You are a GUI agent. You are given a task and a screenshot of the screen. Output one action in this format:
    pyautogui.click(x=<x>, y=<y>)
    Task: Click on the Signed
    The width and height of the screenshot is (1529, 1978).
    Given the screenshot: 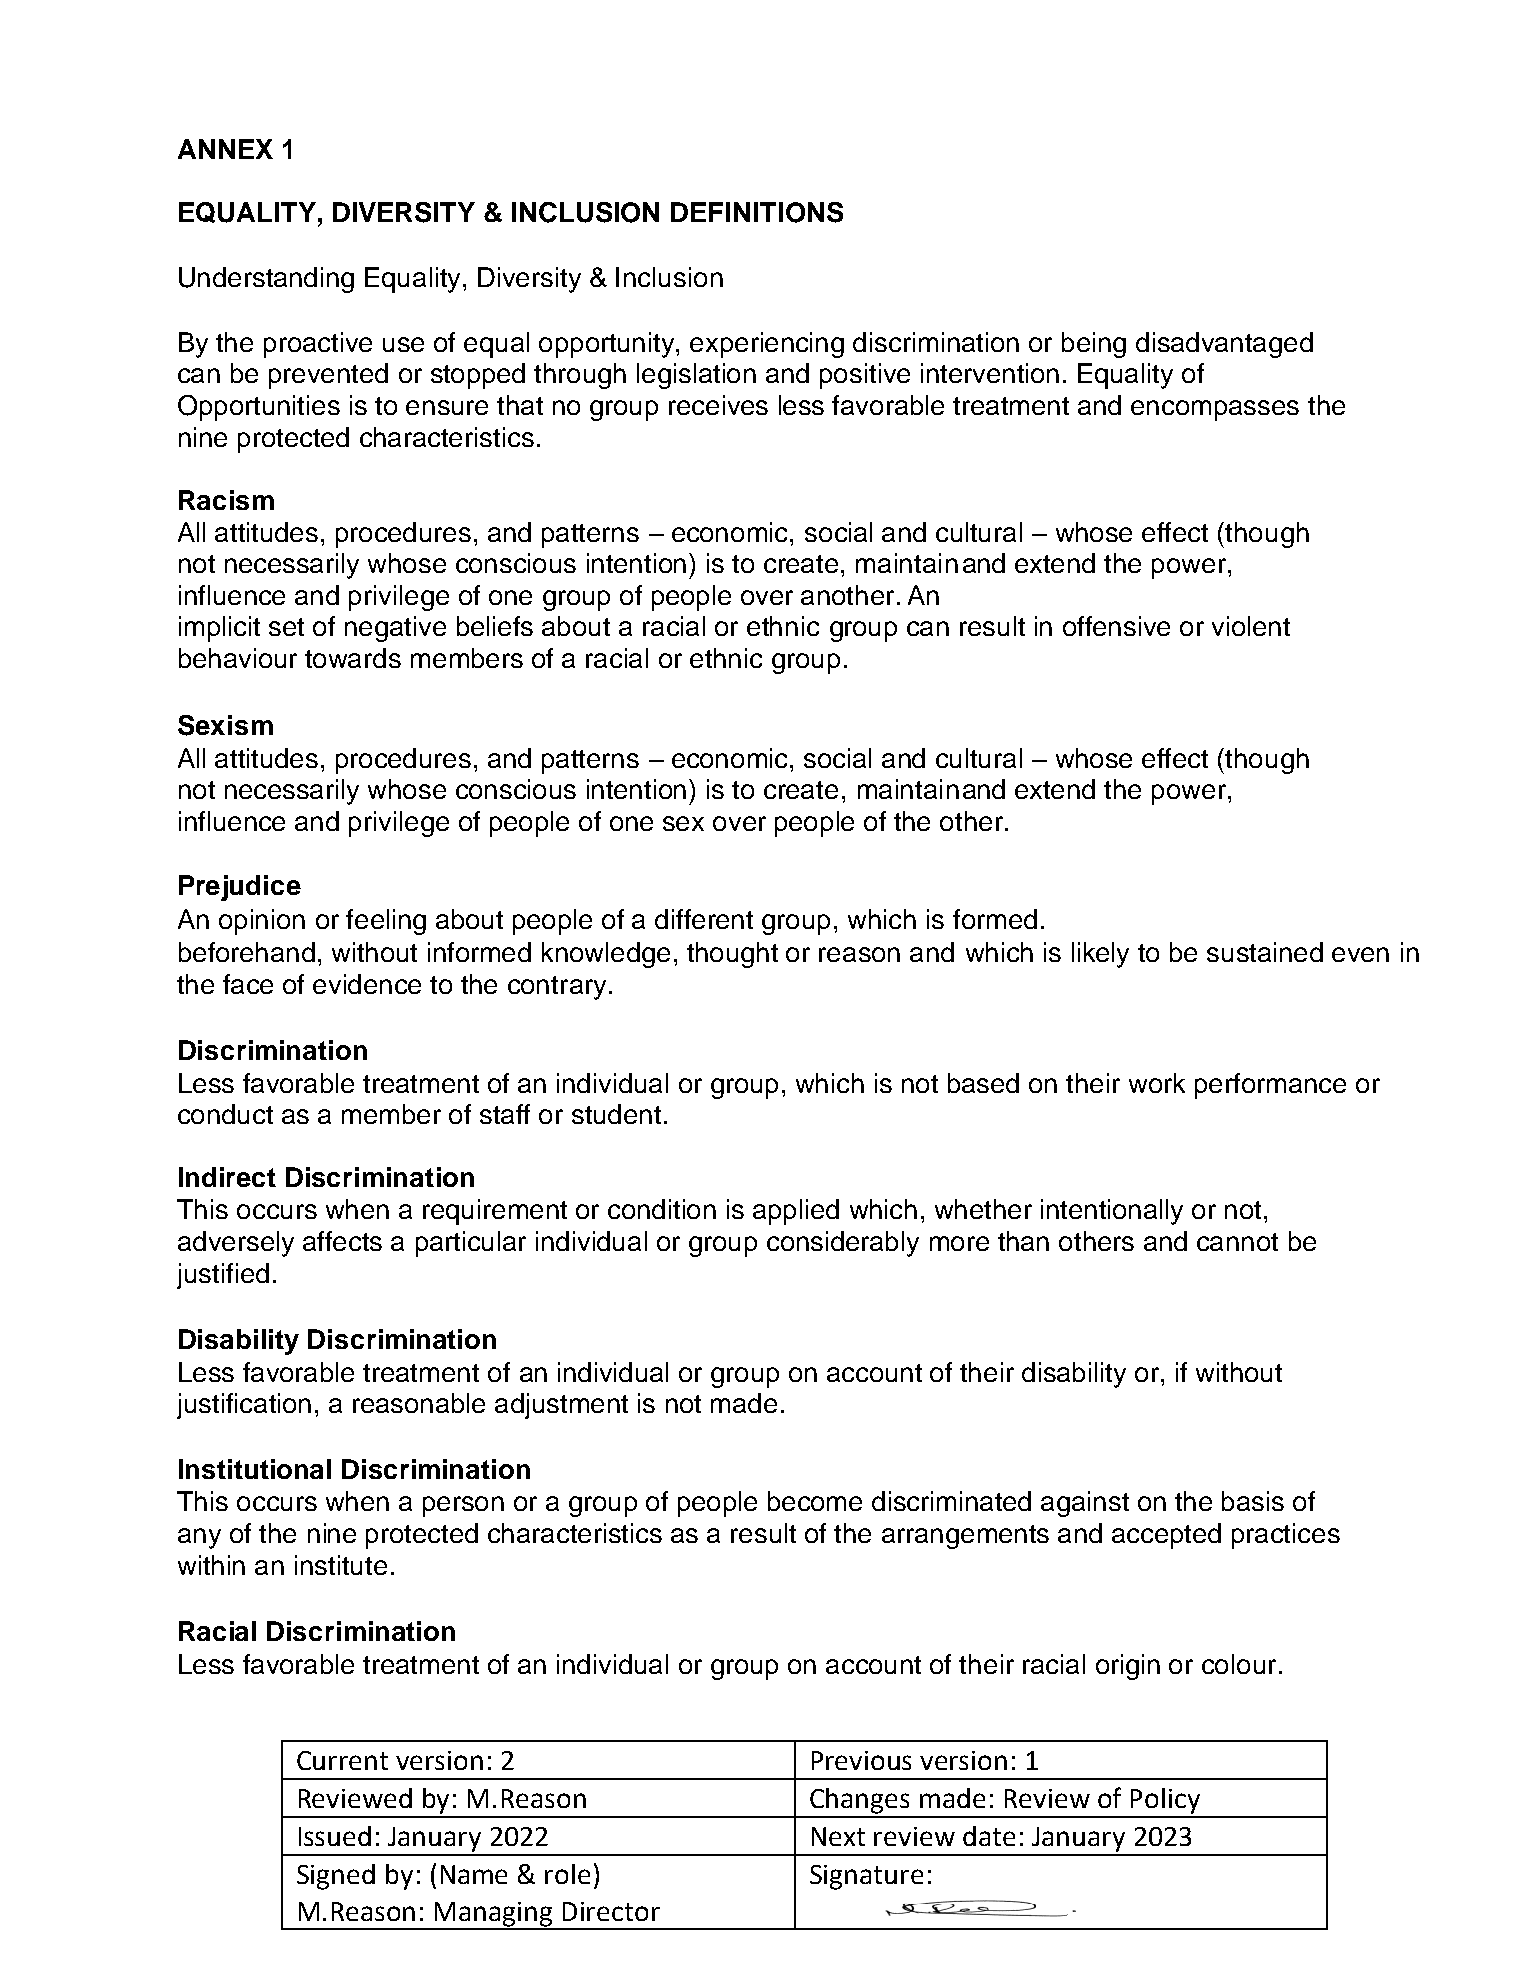 What is the action you would take?
    pyautogui.click(x=336, y=1877)
